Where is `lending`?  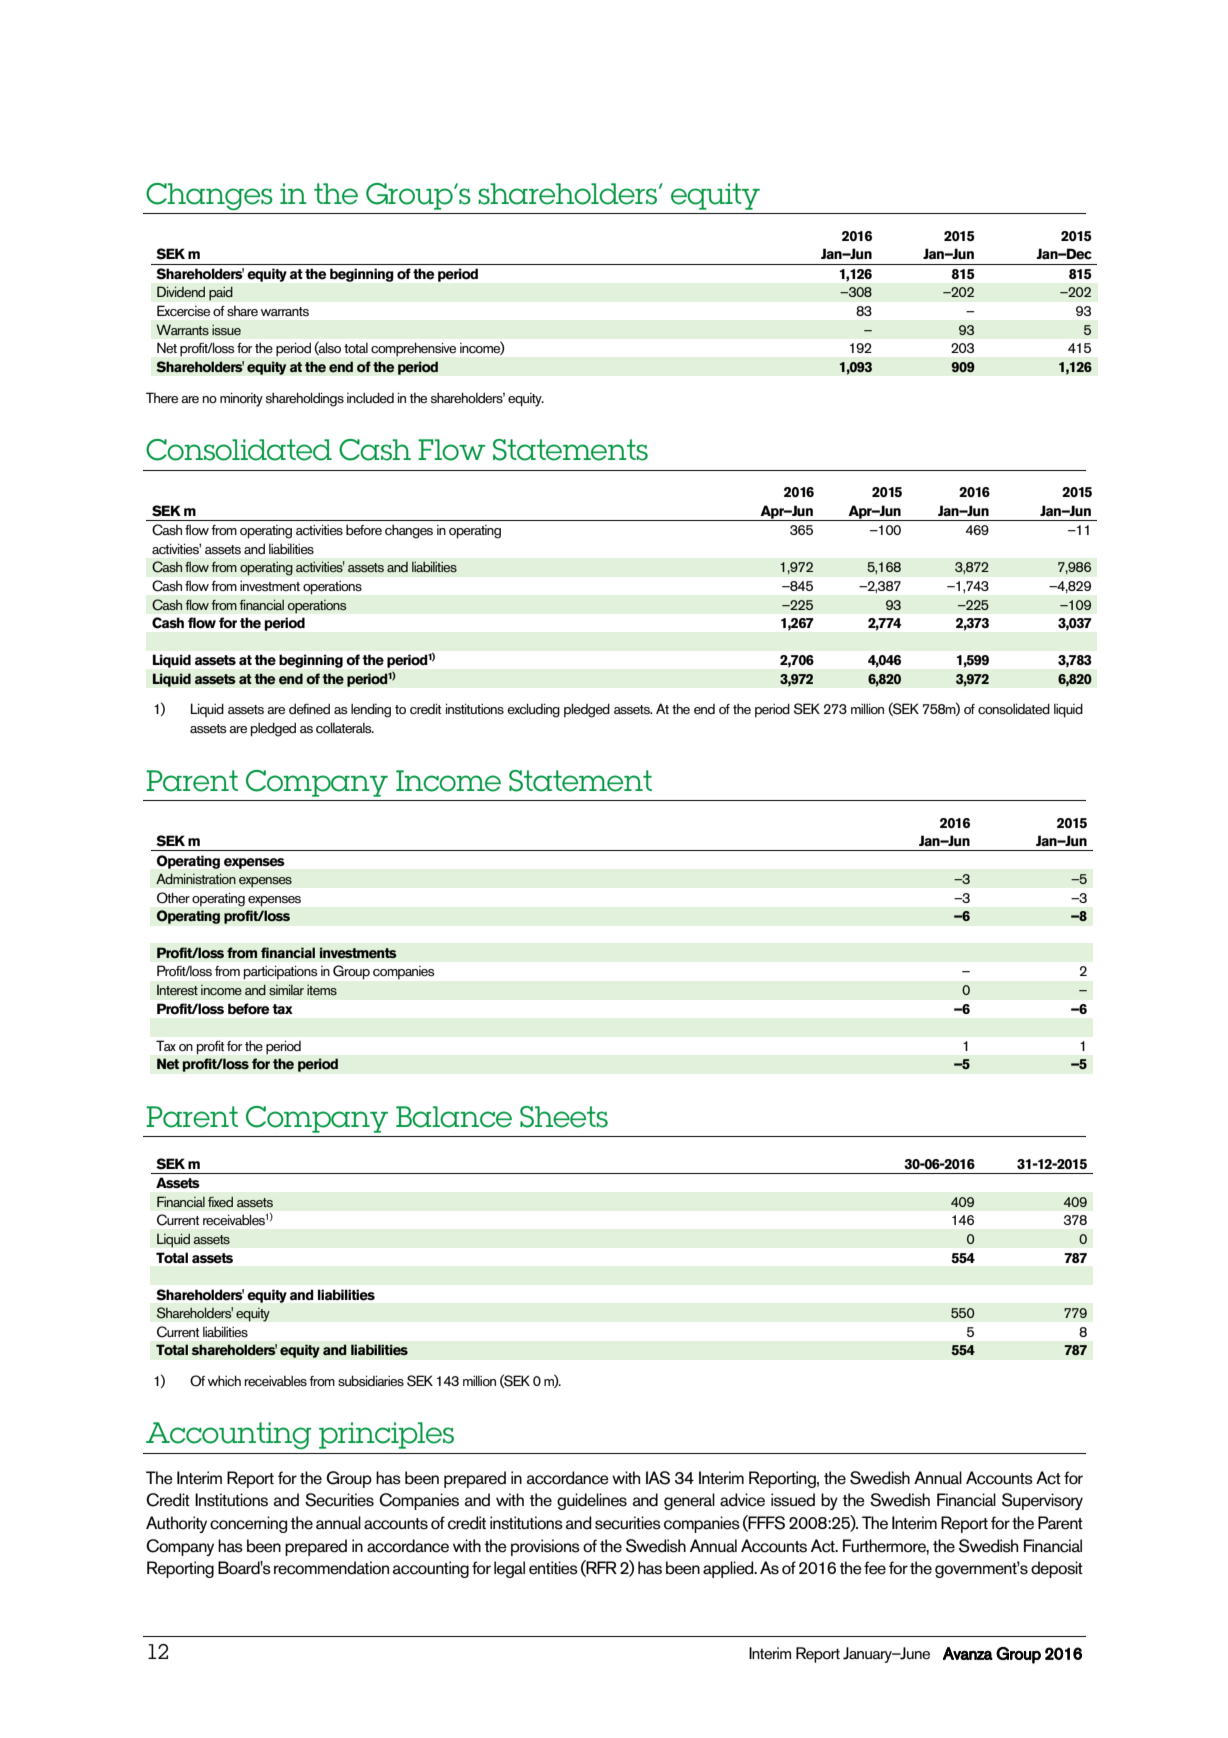
lending is located at coordinates (371, 710).
